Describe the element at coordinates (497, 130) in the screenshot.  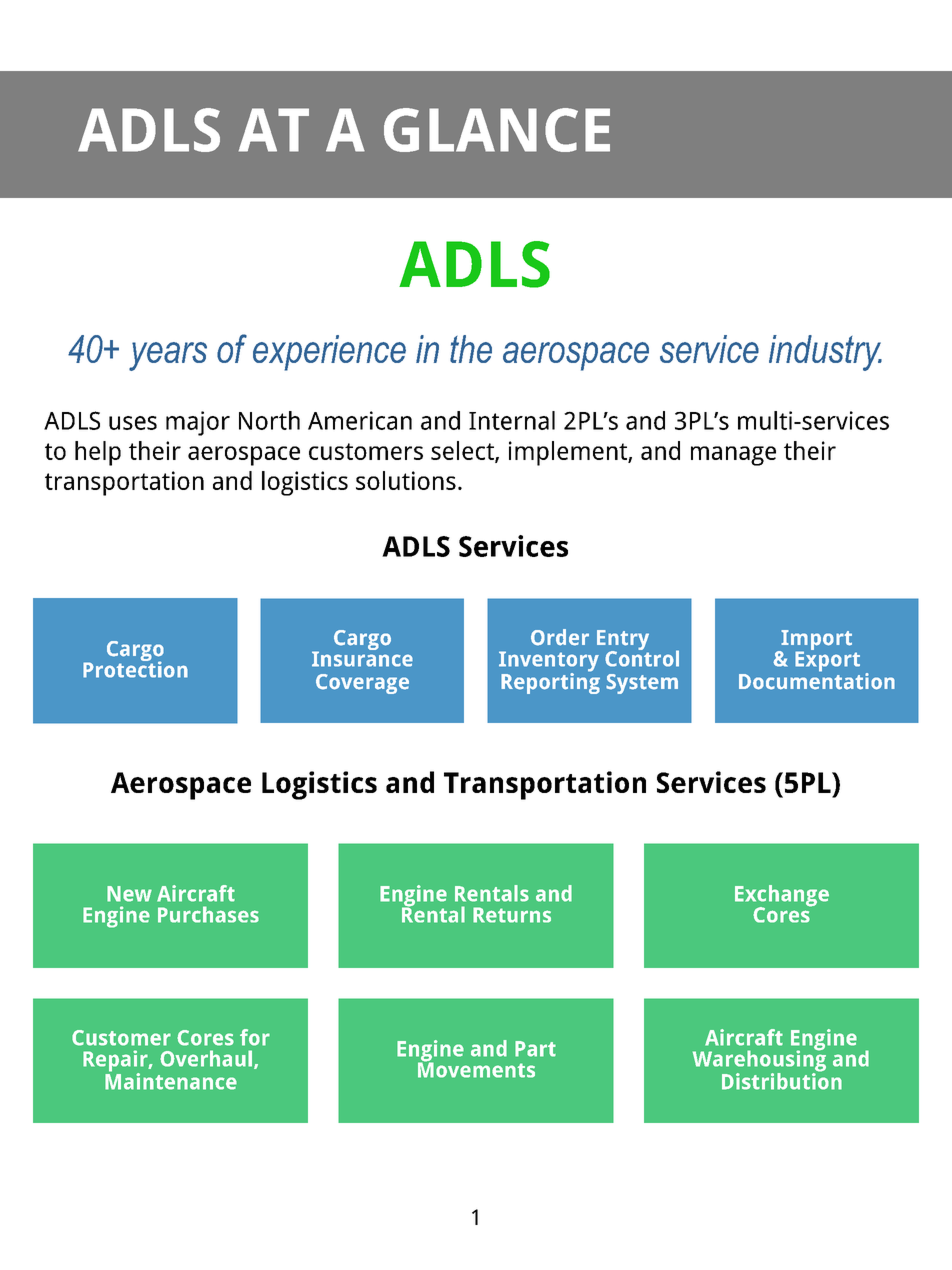
I see `GLANCE` at that location.
